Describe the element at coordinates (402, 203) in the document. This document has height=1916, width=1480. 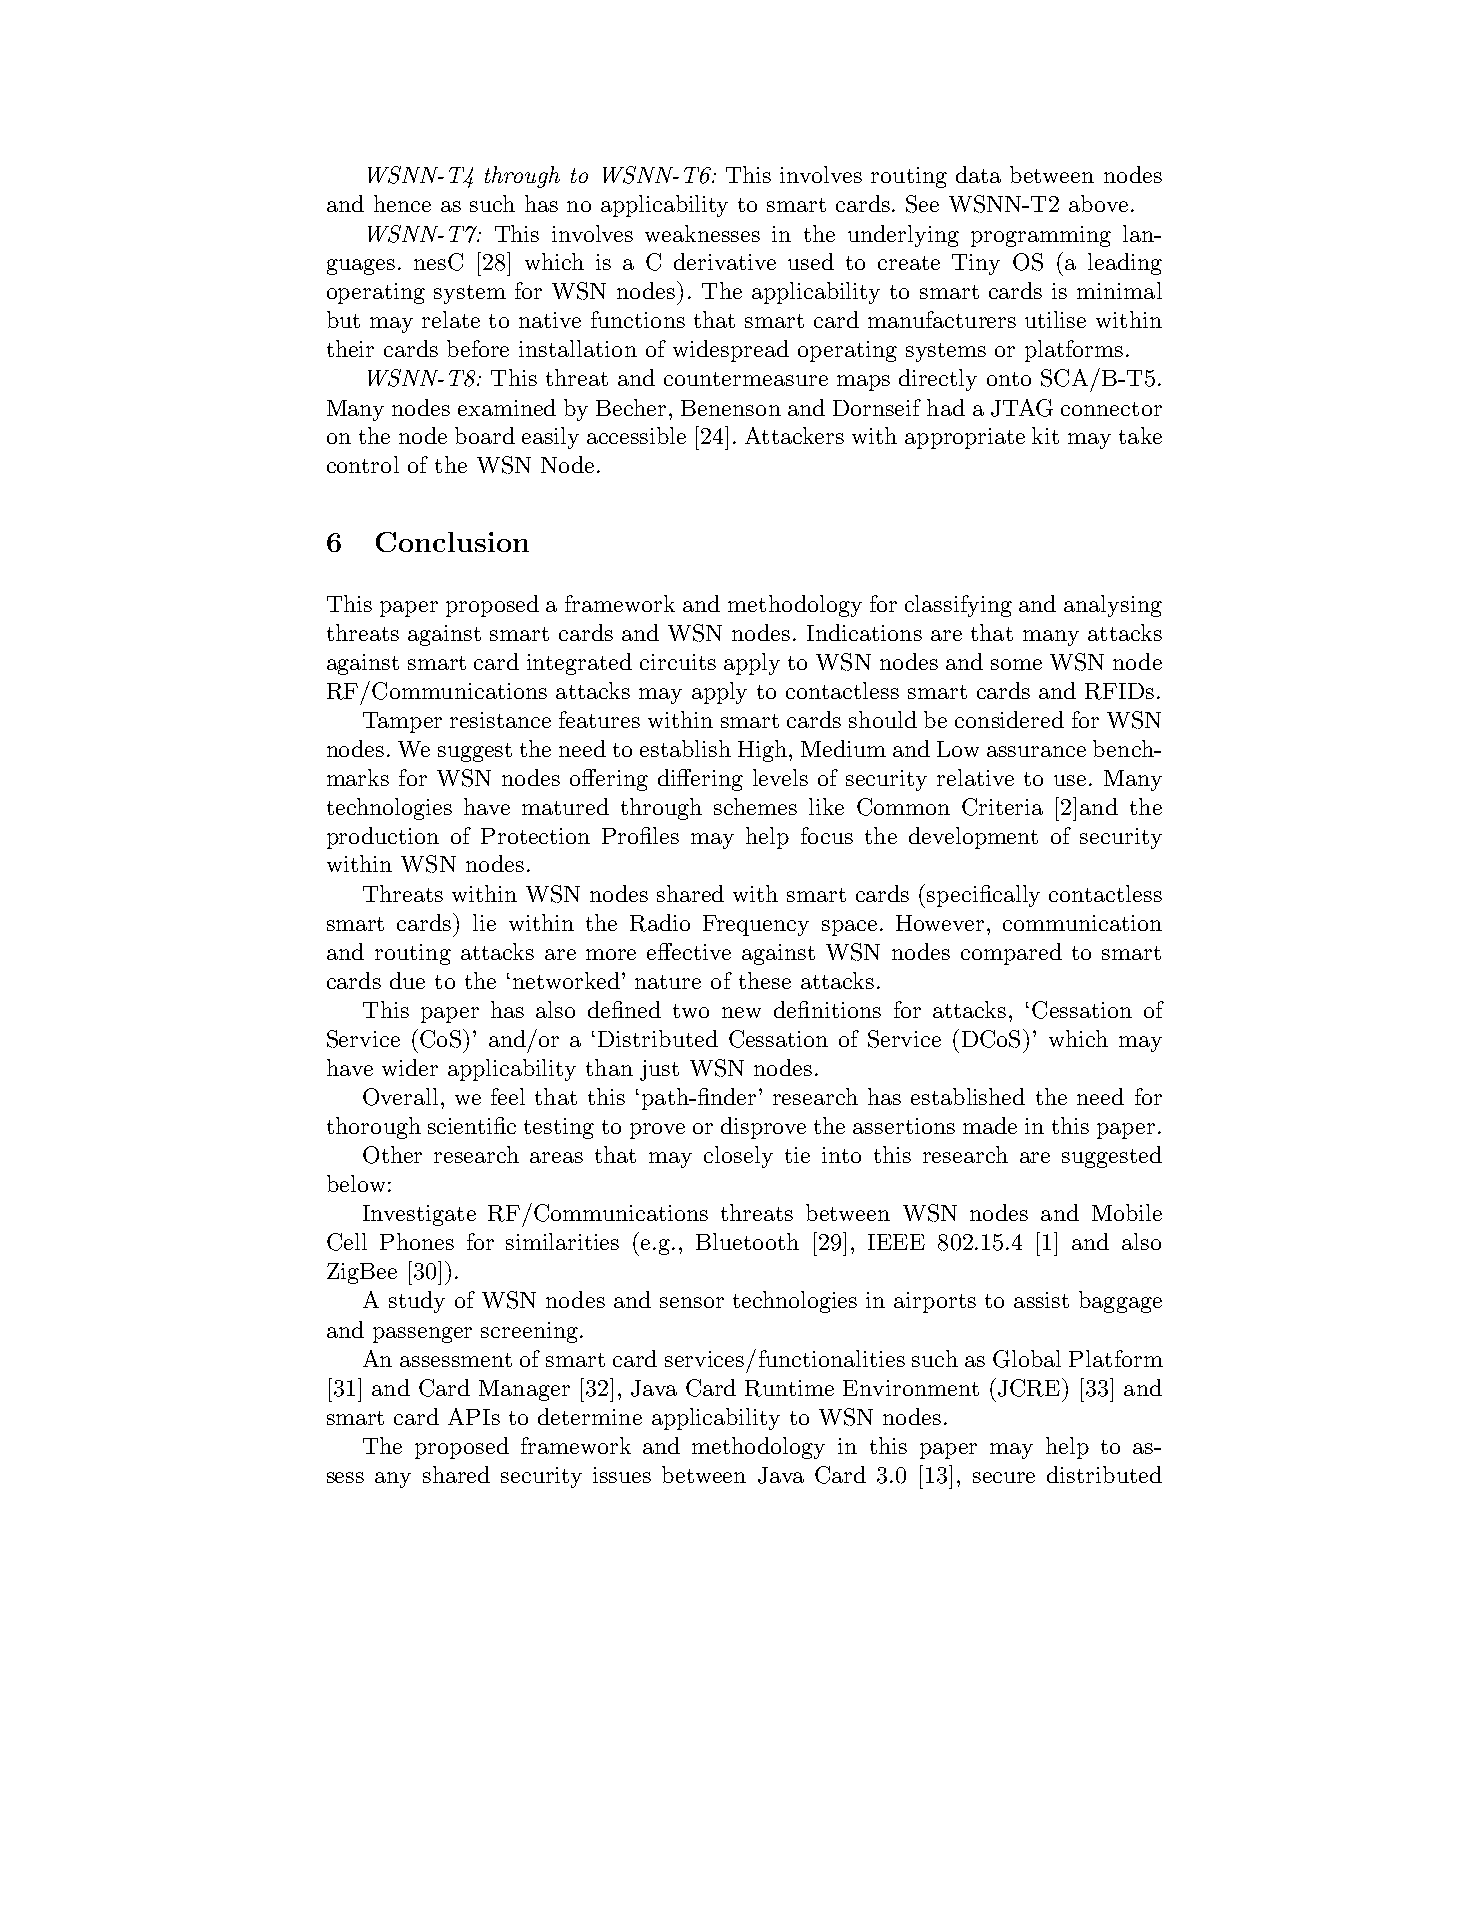
I see `hence` at that location.
